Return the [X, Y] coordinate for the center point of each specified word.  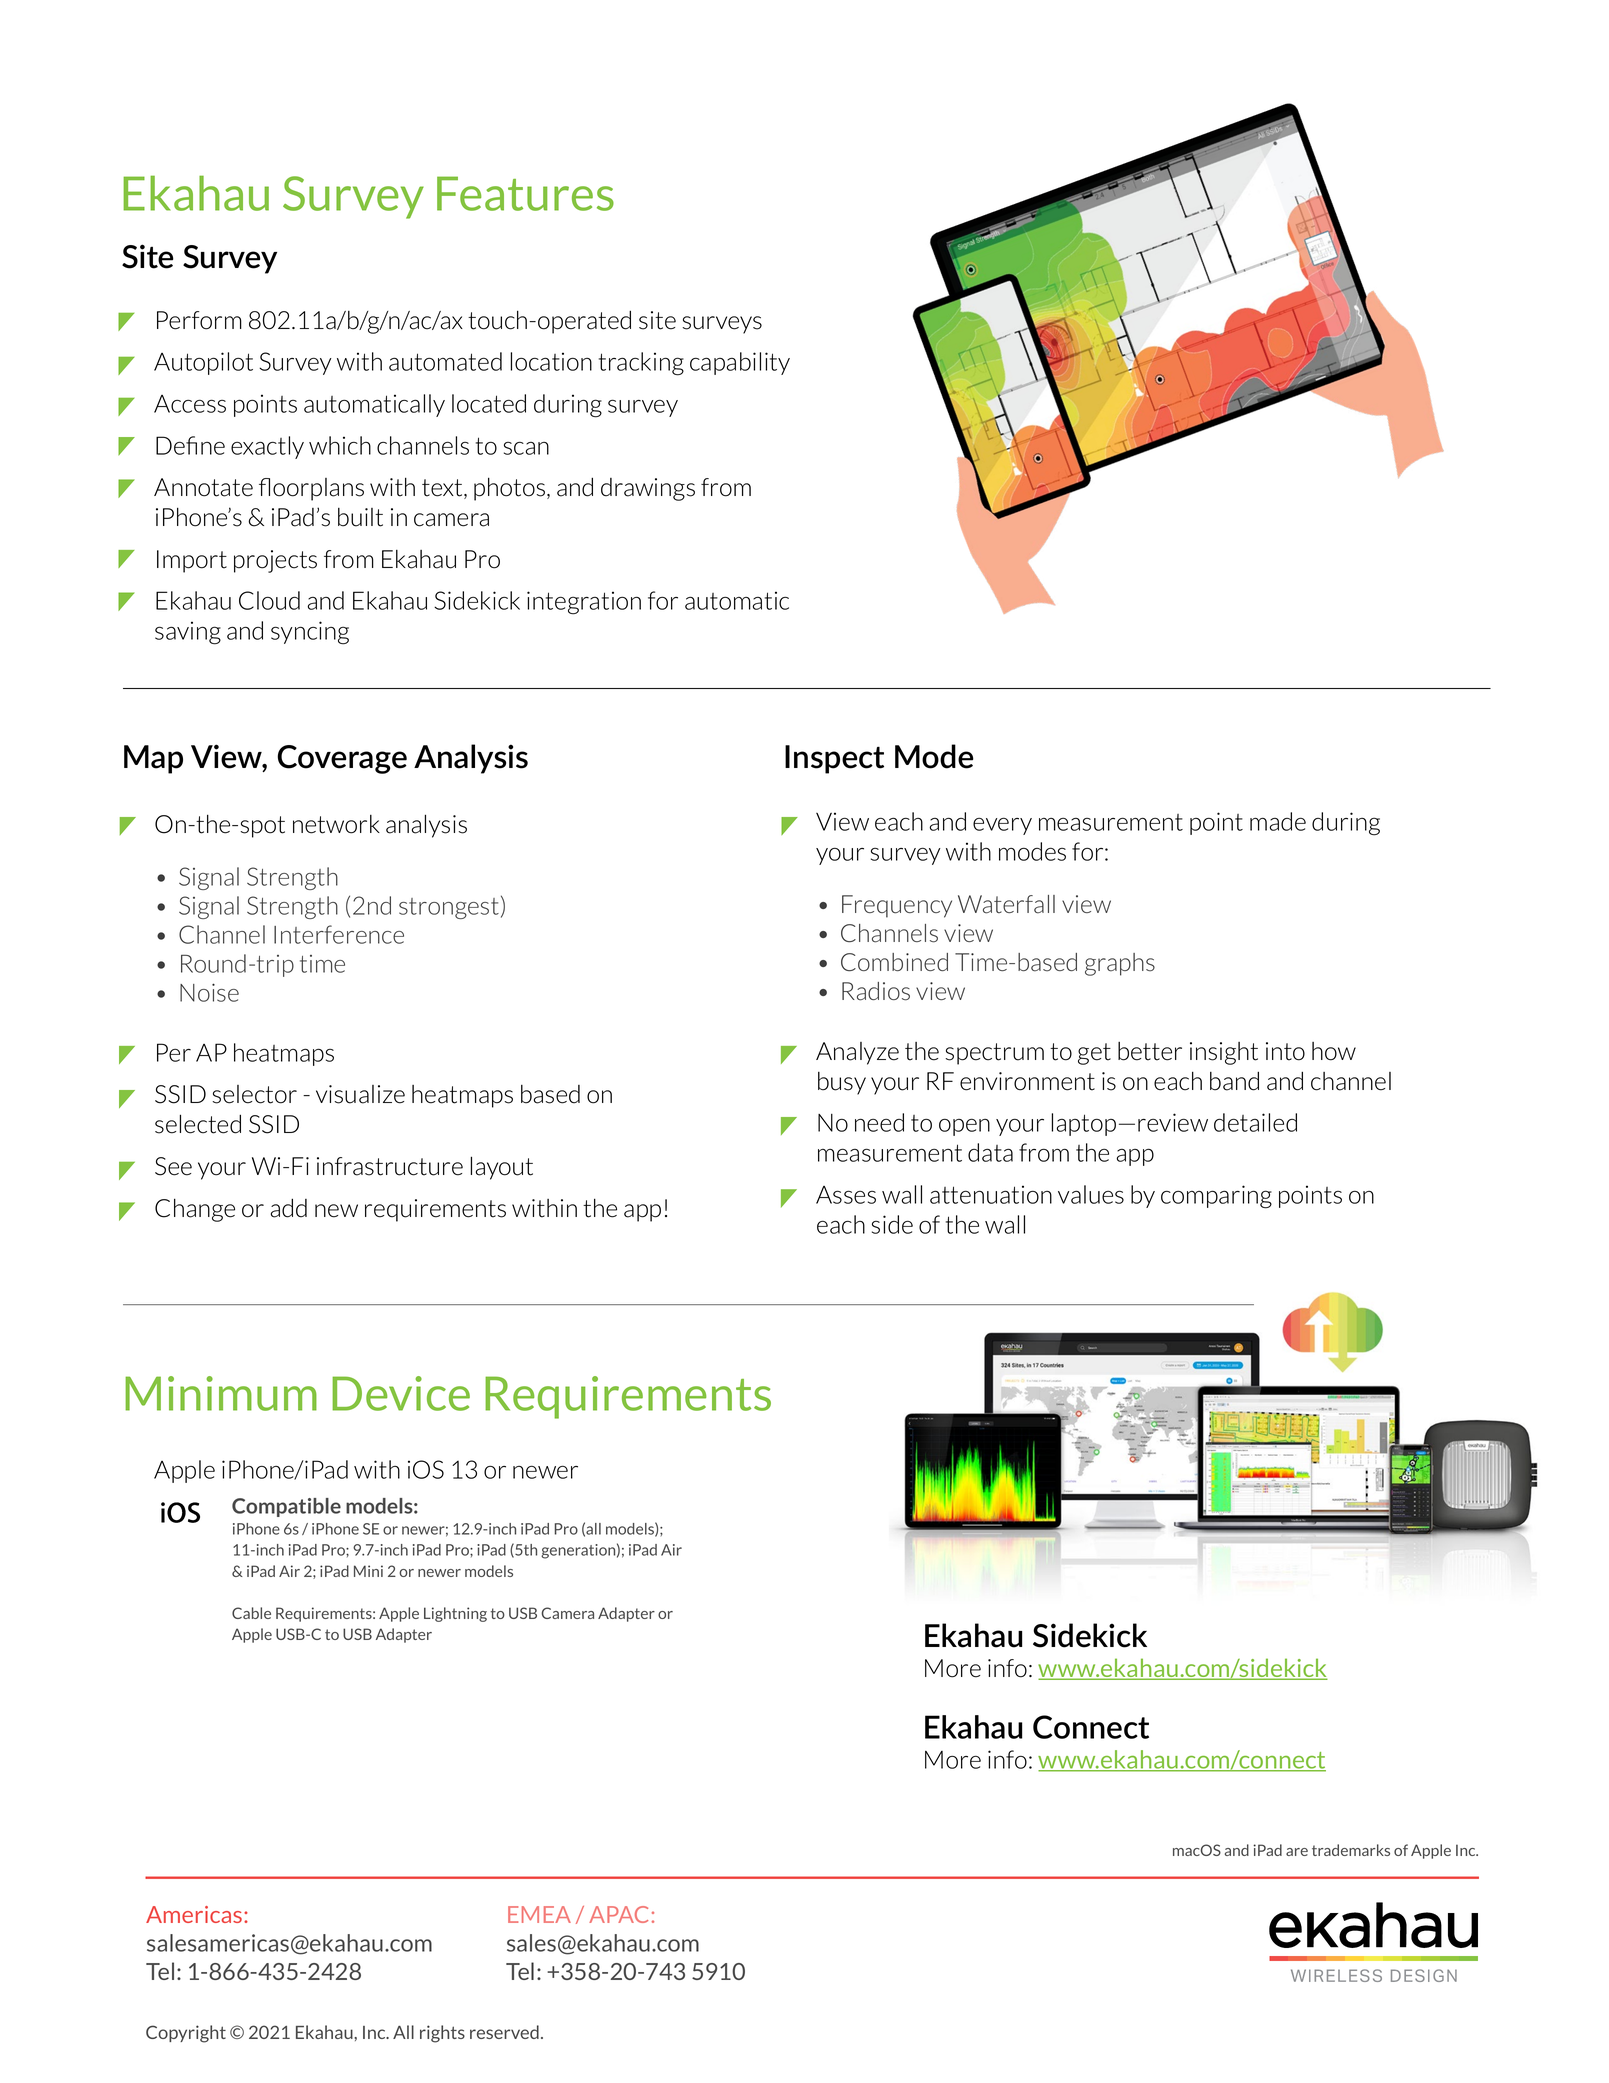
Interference [339, 934]
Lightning [455, 1614]
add [289, 1208]
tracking [641, 364]
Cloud [269, 600]
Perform [199, 320]
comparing [1216, 1197]
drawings [648, 489]
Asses [846, 1195]
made [1278, 821]
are [1297, 1852]
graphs [1120, 964]
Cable [251, 1613]
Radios [876, 991]
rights [442, 2034]
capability [740, 363]
